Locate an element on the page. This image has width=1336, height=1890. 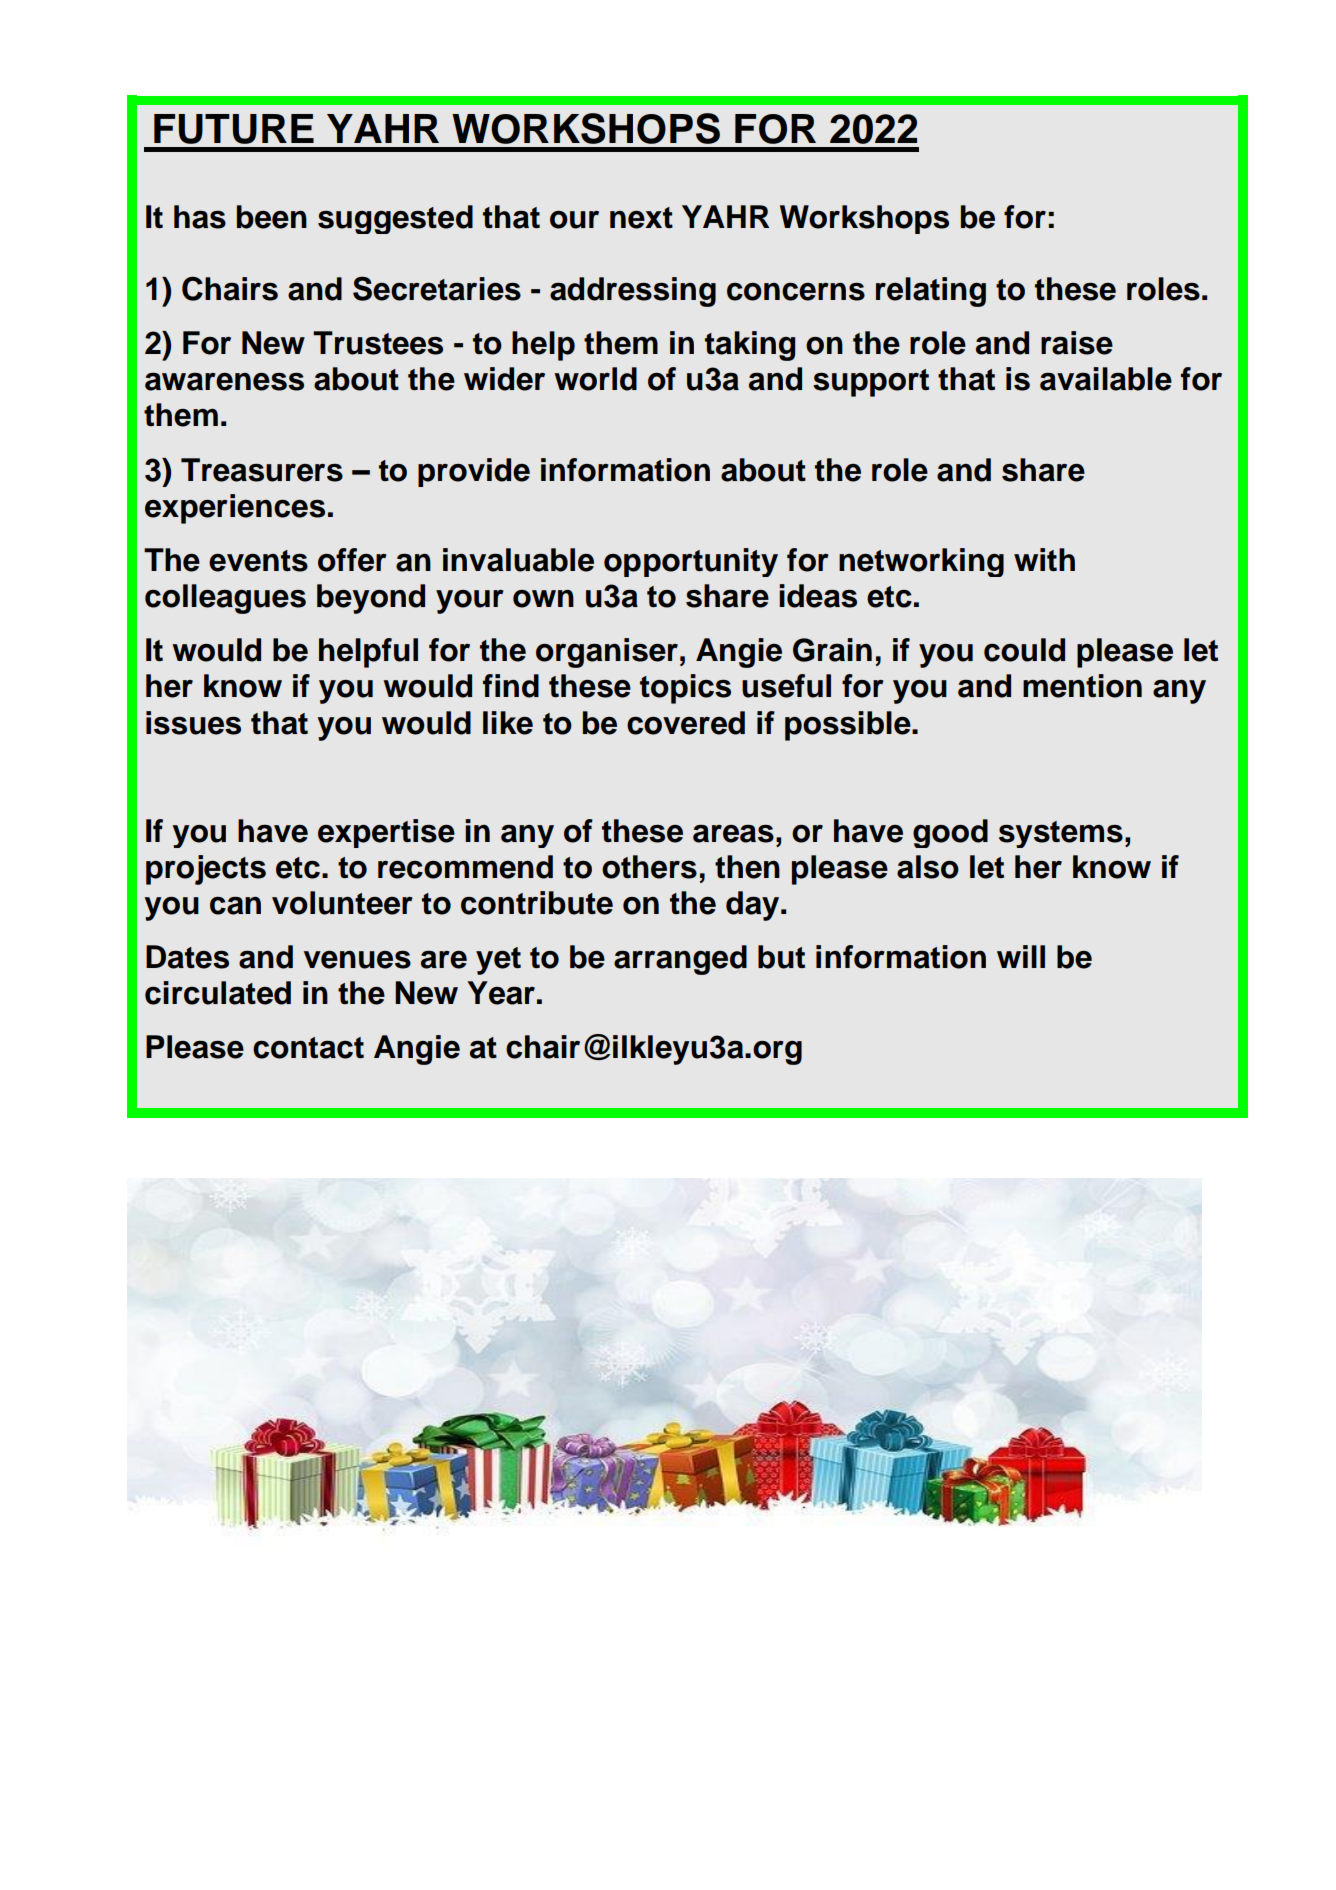
organiser is located at coordinates (607, 653).
